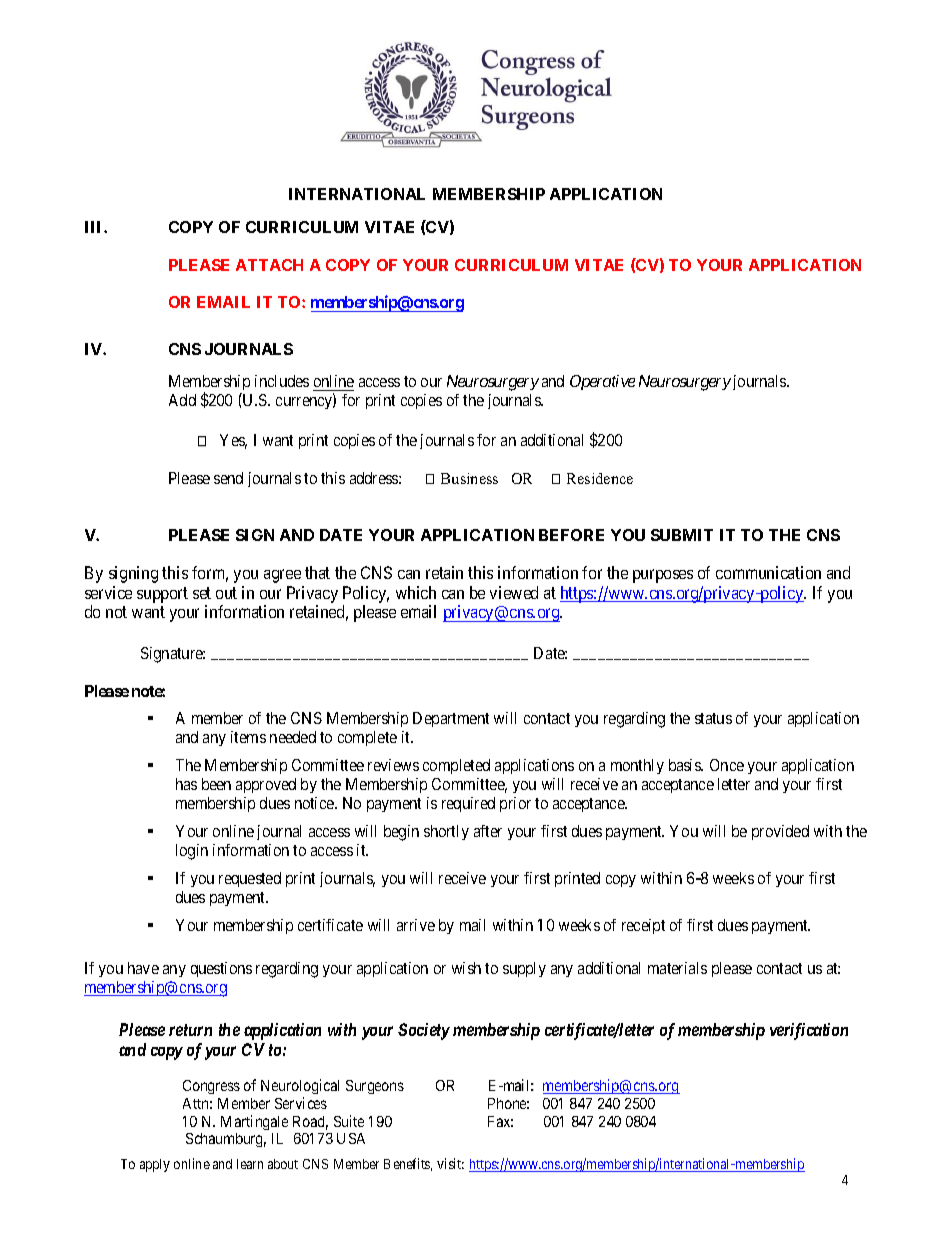 The image size is (952, 1233). I want to click on SUBMIT, so click(682, 535).
